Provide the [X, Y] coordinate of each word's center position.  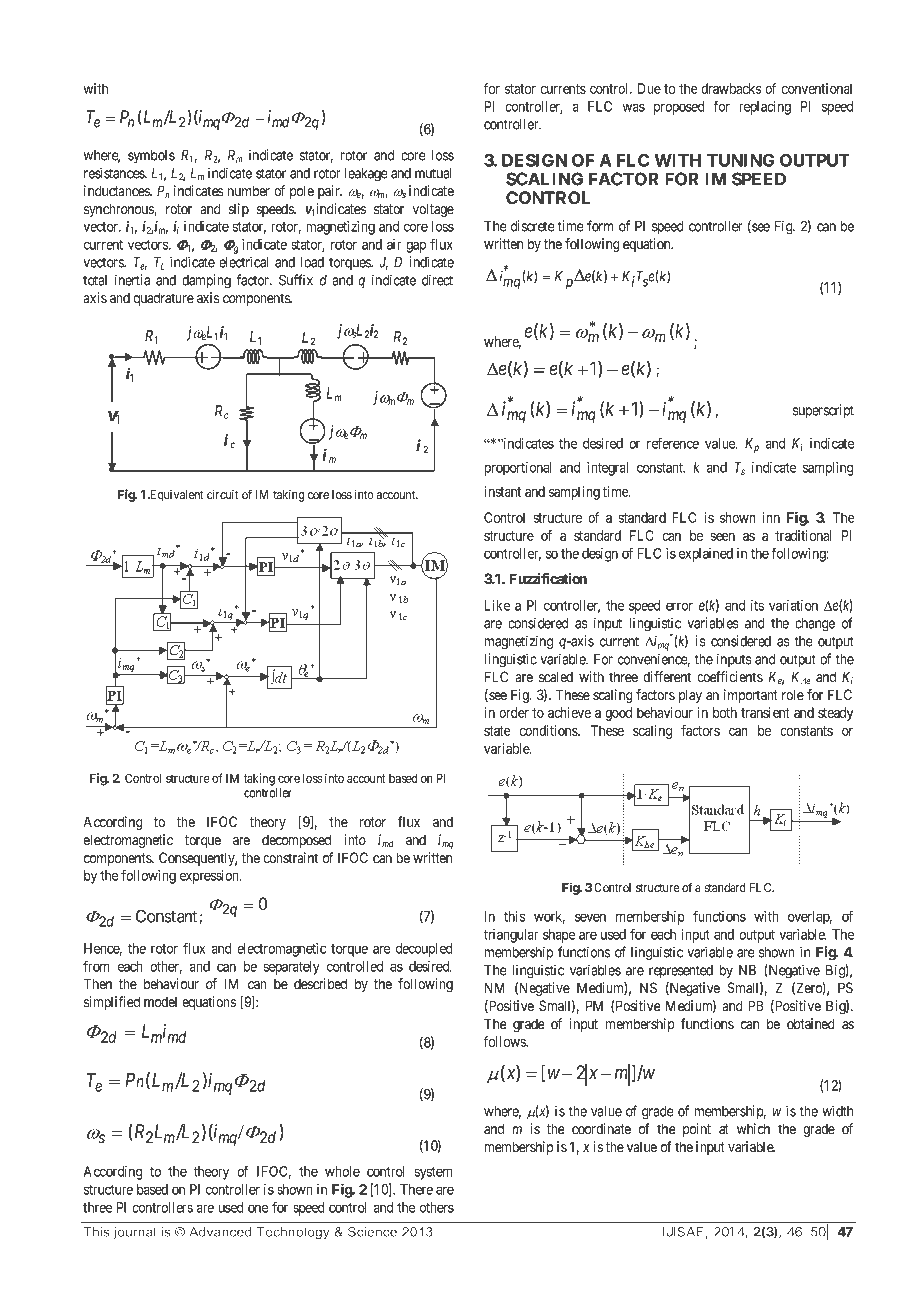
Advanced [220, 1232]
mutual [433, 173]
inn [771, 517]
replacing [765, 108]
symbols [151, 156]
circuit [223, 494]
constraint [290, 857]
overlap [810, 918]
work [549, 917]
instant [502, 491]
